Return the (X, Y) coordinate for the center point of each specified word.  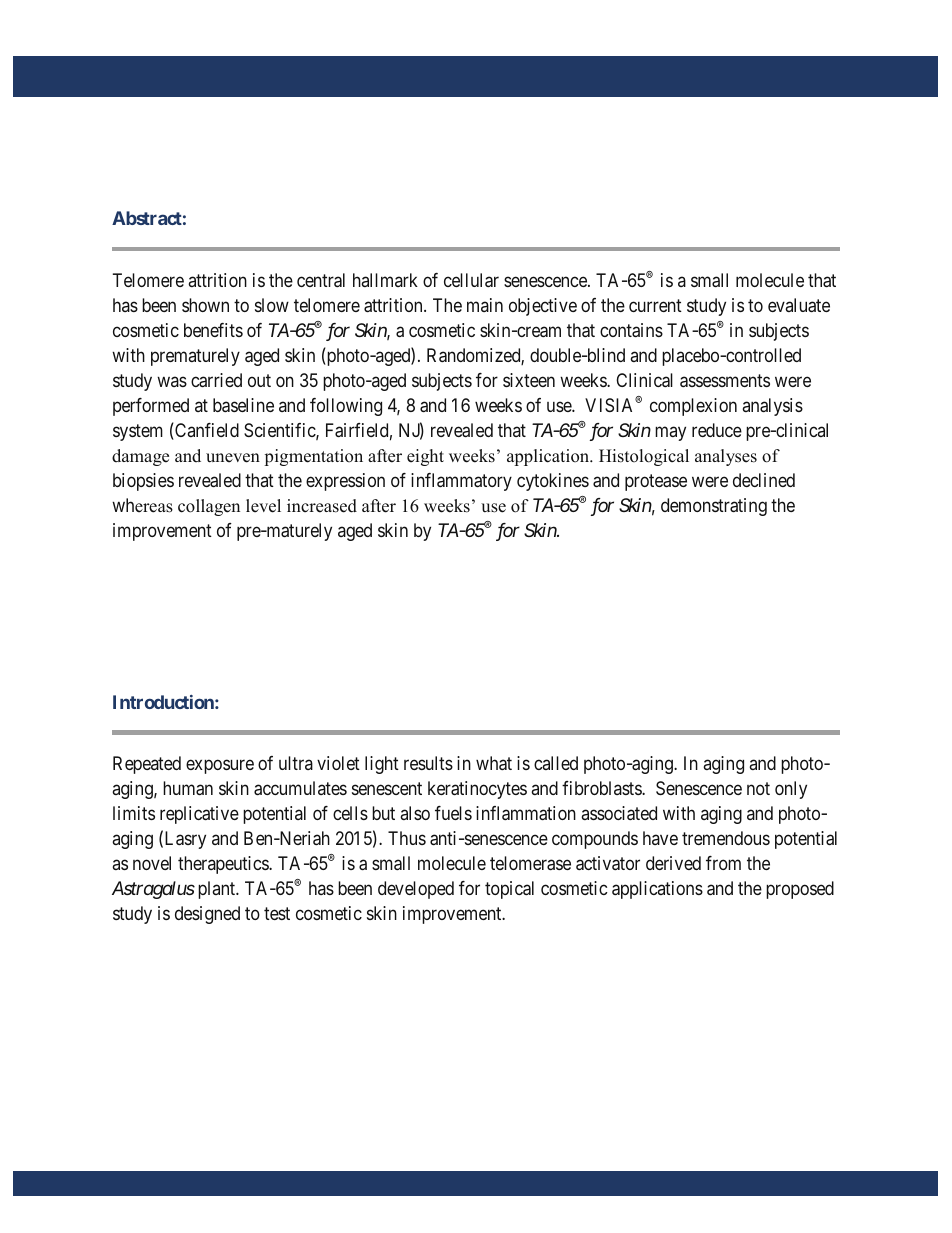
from (723, 863)
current (655, 305)
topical (509, 890)
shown (205, 305)
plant (218, 890)
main (485, 305)
